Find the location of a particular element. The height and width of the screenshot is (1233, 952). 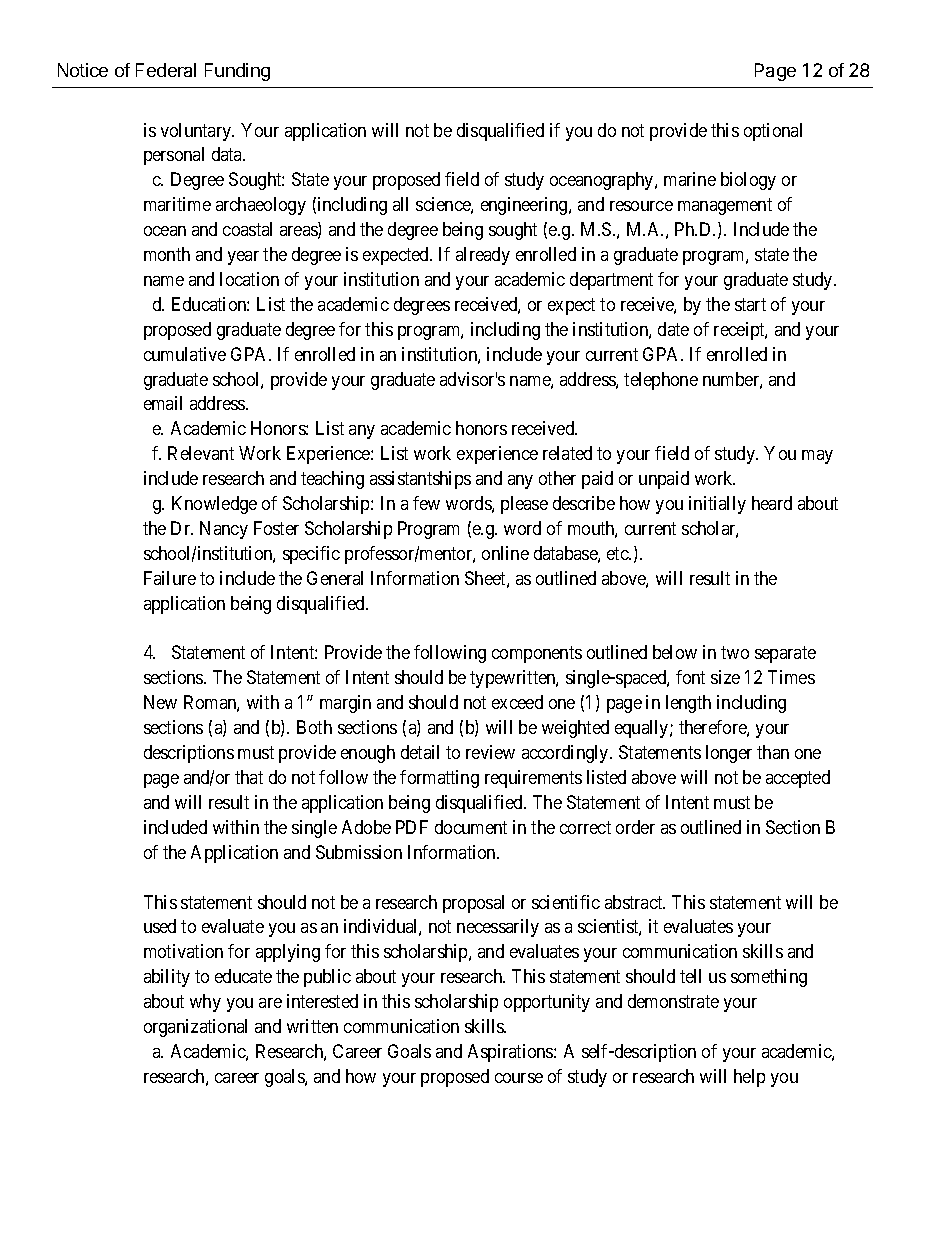

Aspirations is located at coordinates (511, 1053).
